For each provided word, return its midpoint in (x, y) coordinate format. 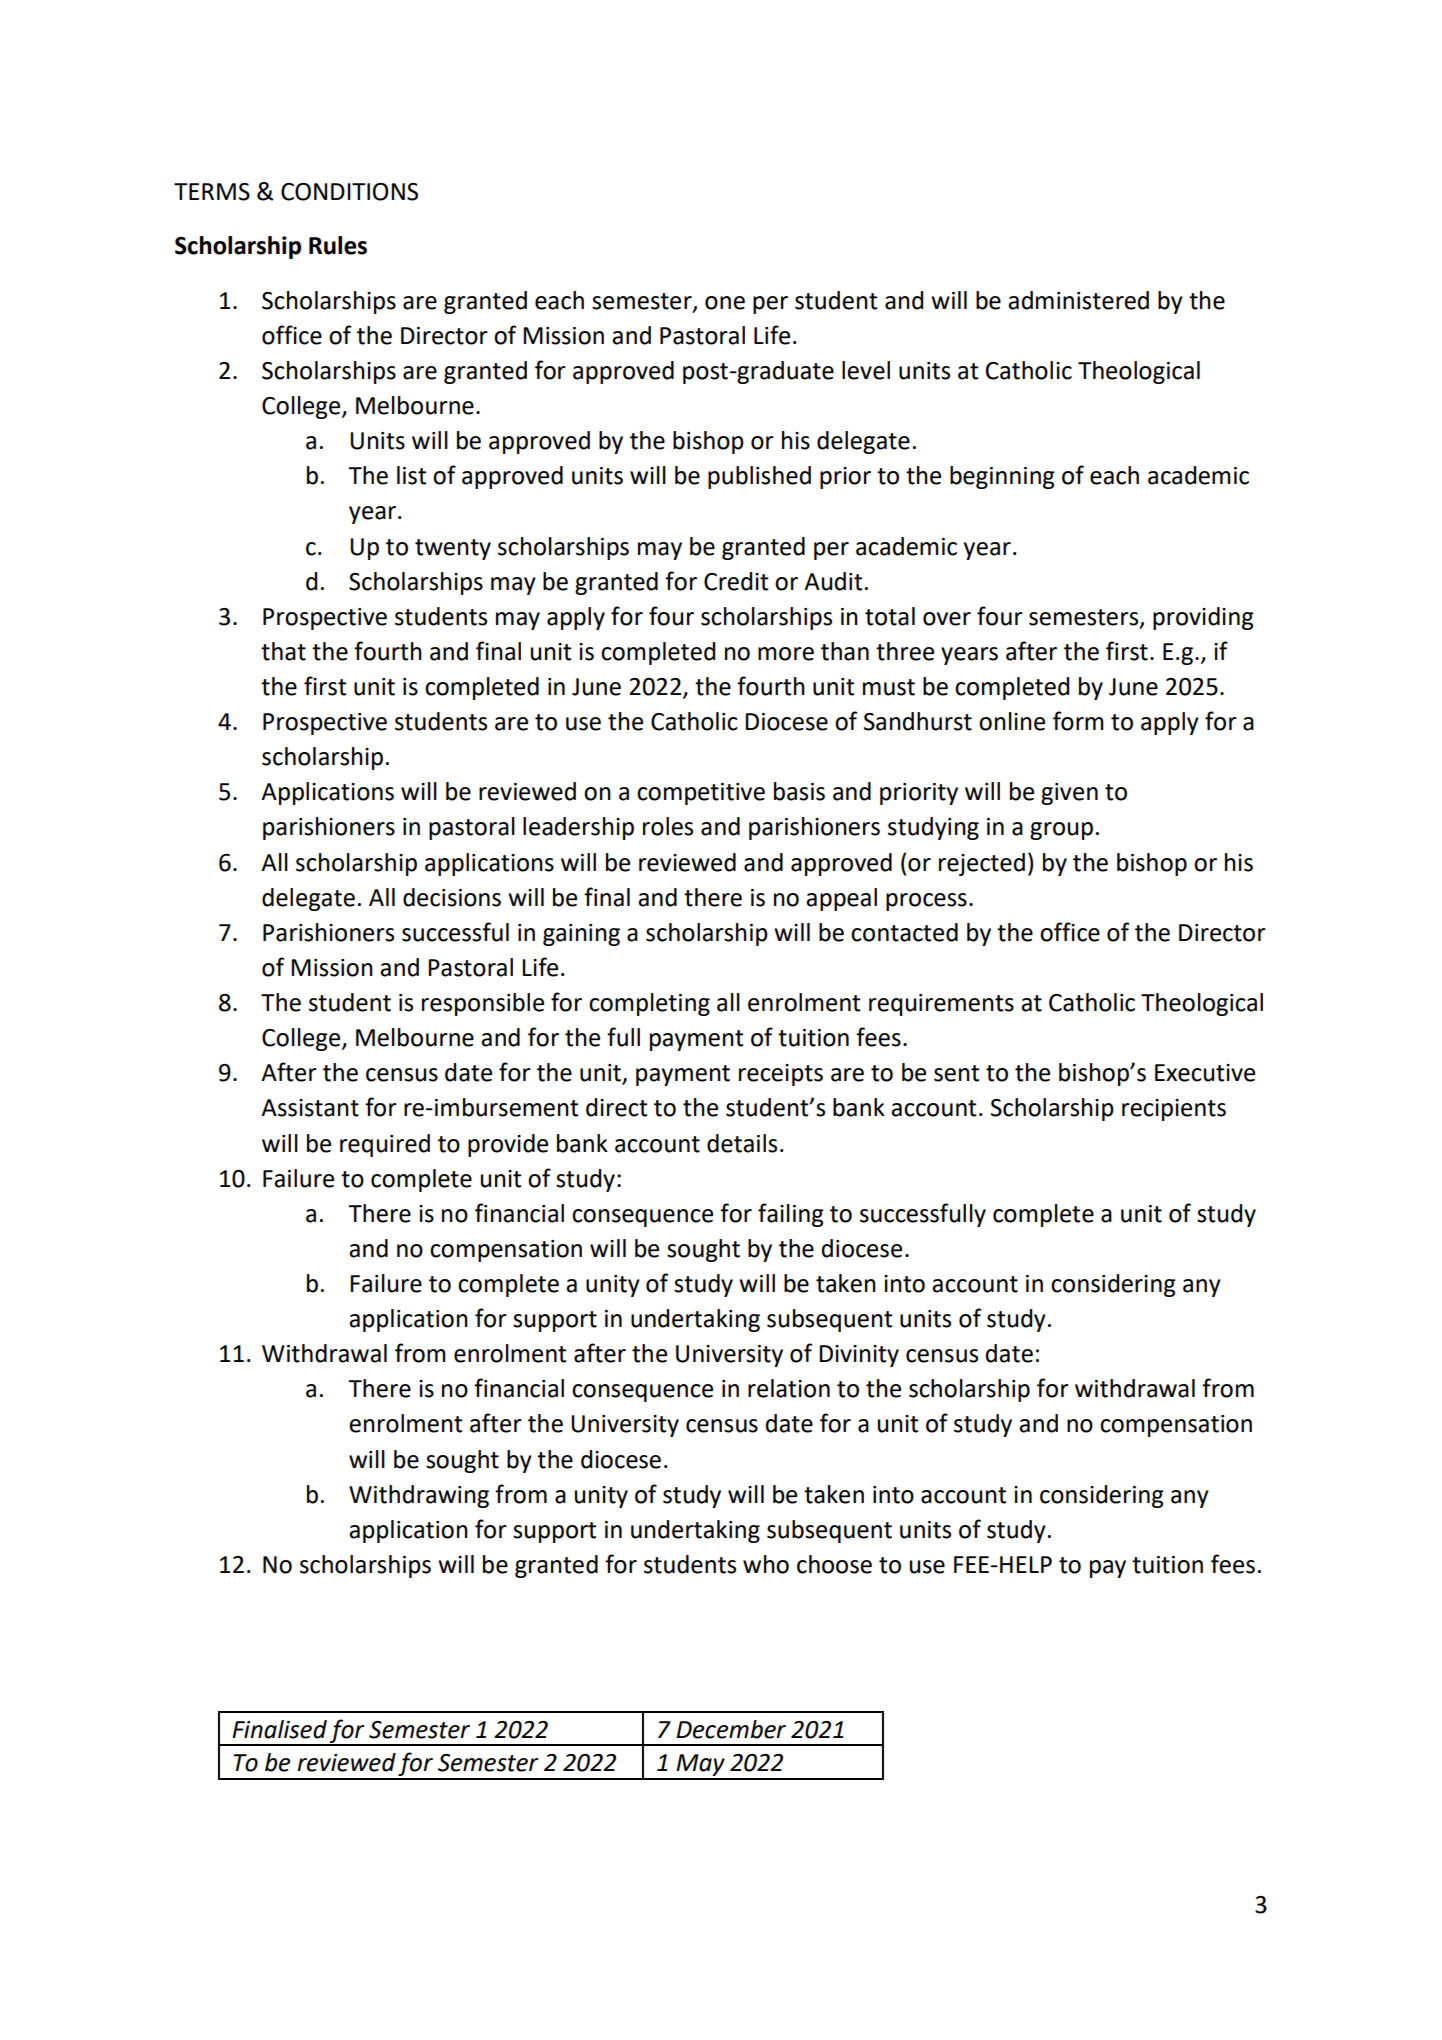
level (866, 370)
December (731, 1729)
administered (1078, 300)
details (742, 1143)
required (385, 1145)
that (283, 651)
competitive (701, 794)
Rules (338, 245)
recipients (1174, 1110)
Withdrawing (419, 1496)
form (1078, 721)
